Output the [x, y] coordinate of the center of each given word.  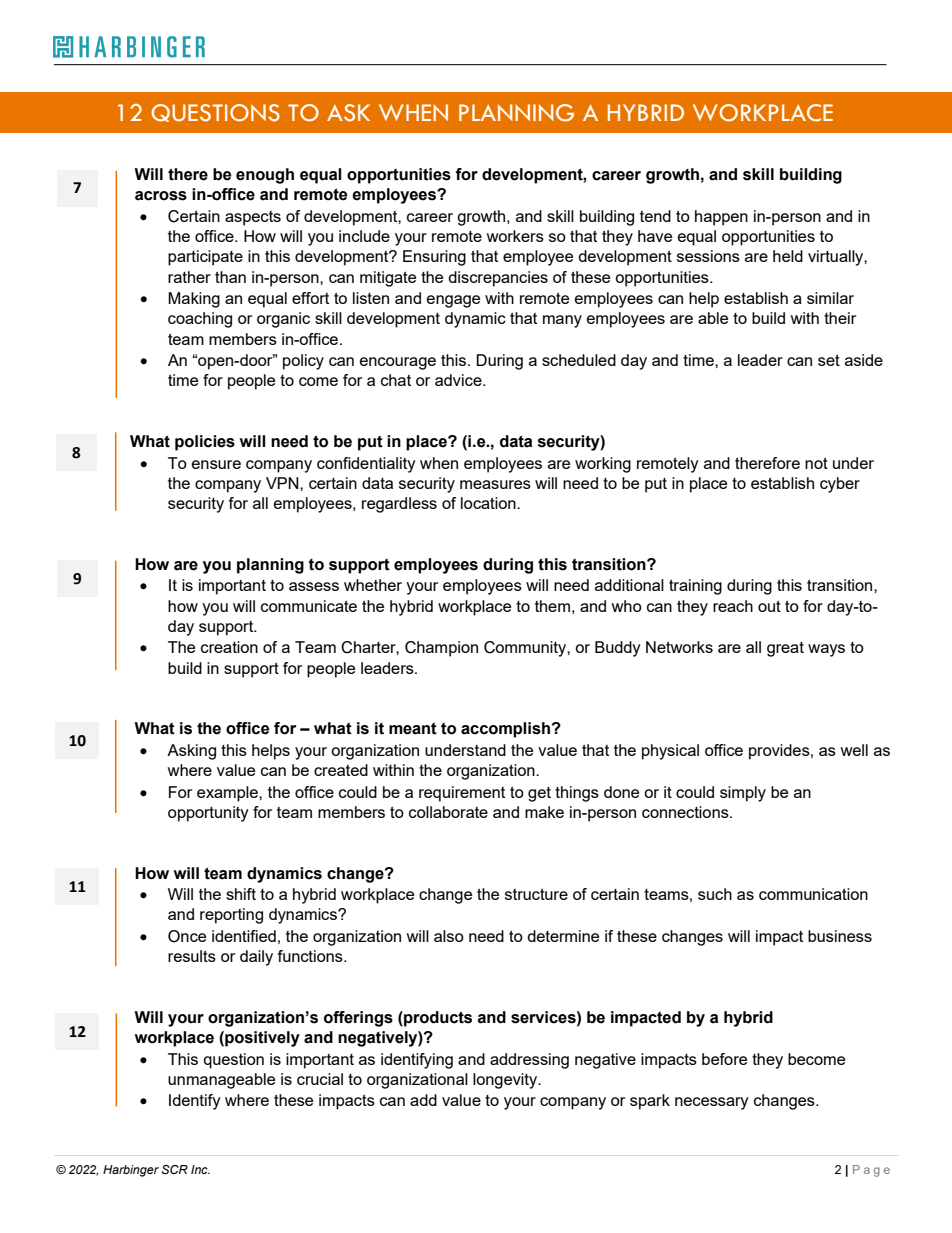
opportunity [208, 814]
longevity [506, 1081]
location [489, 503]
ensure [216, 464]
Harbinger [131, 1171]
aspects [253, 218]
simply [743, 794]
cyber [840, 485]
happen [721, 218]
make [544, 812]
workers [515, 236]
